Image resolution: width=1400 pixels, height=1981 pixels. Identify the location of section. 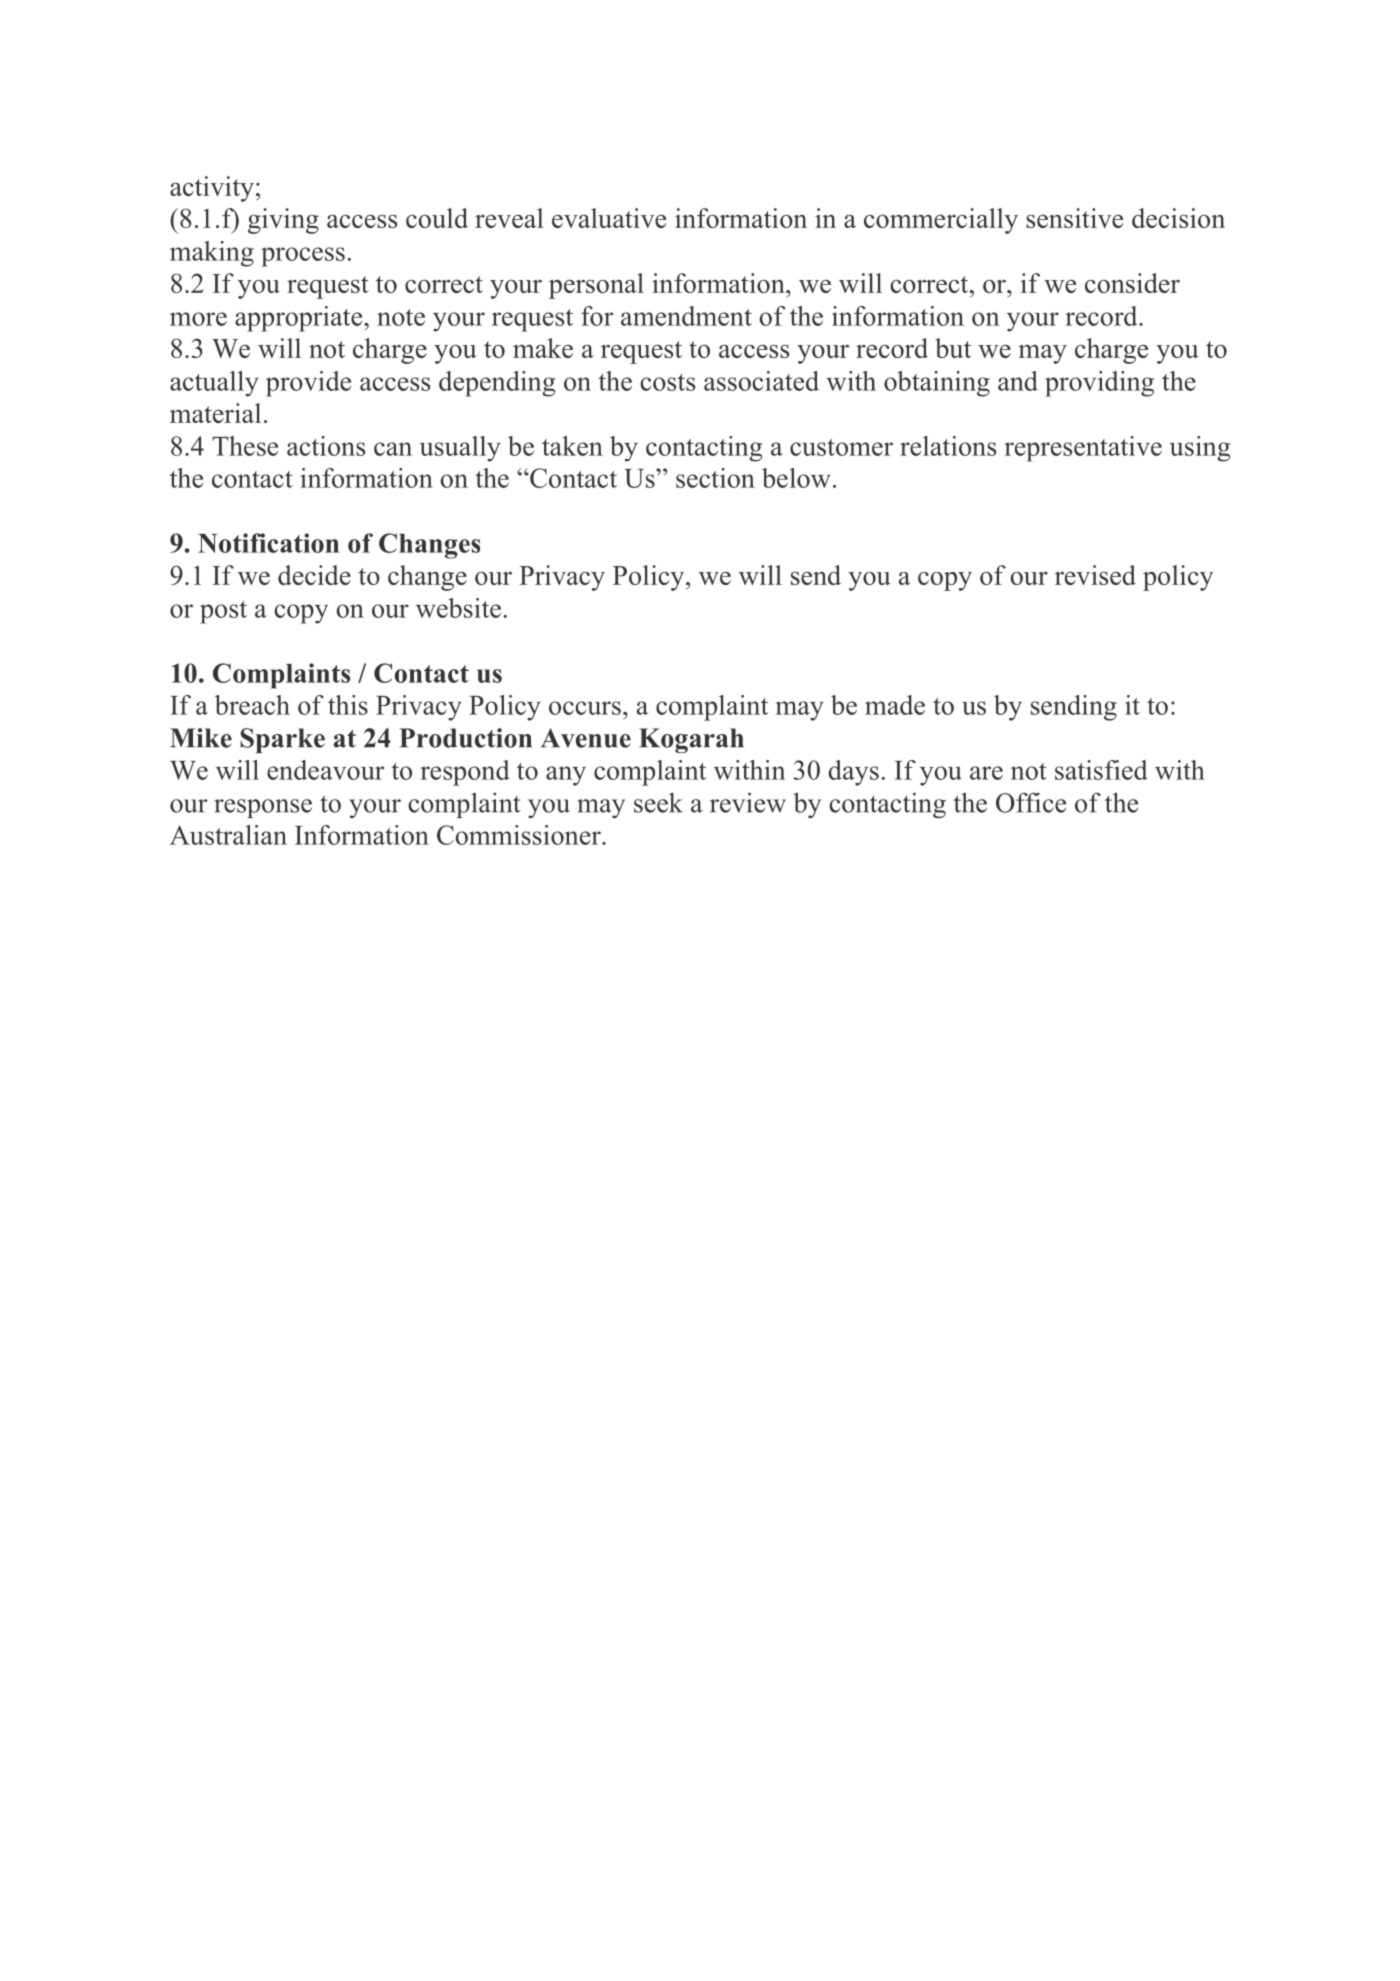
(715, 478).
